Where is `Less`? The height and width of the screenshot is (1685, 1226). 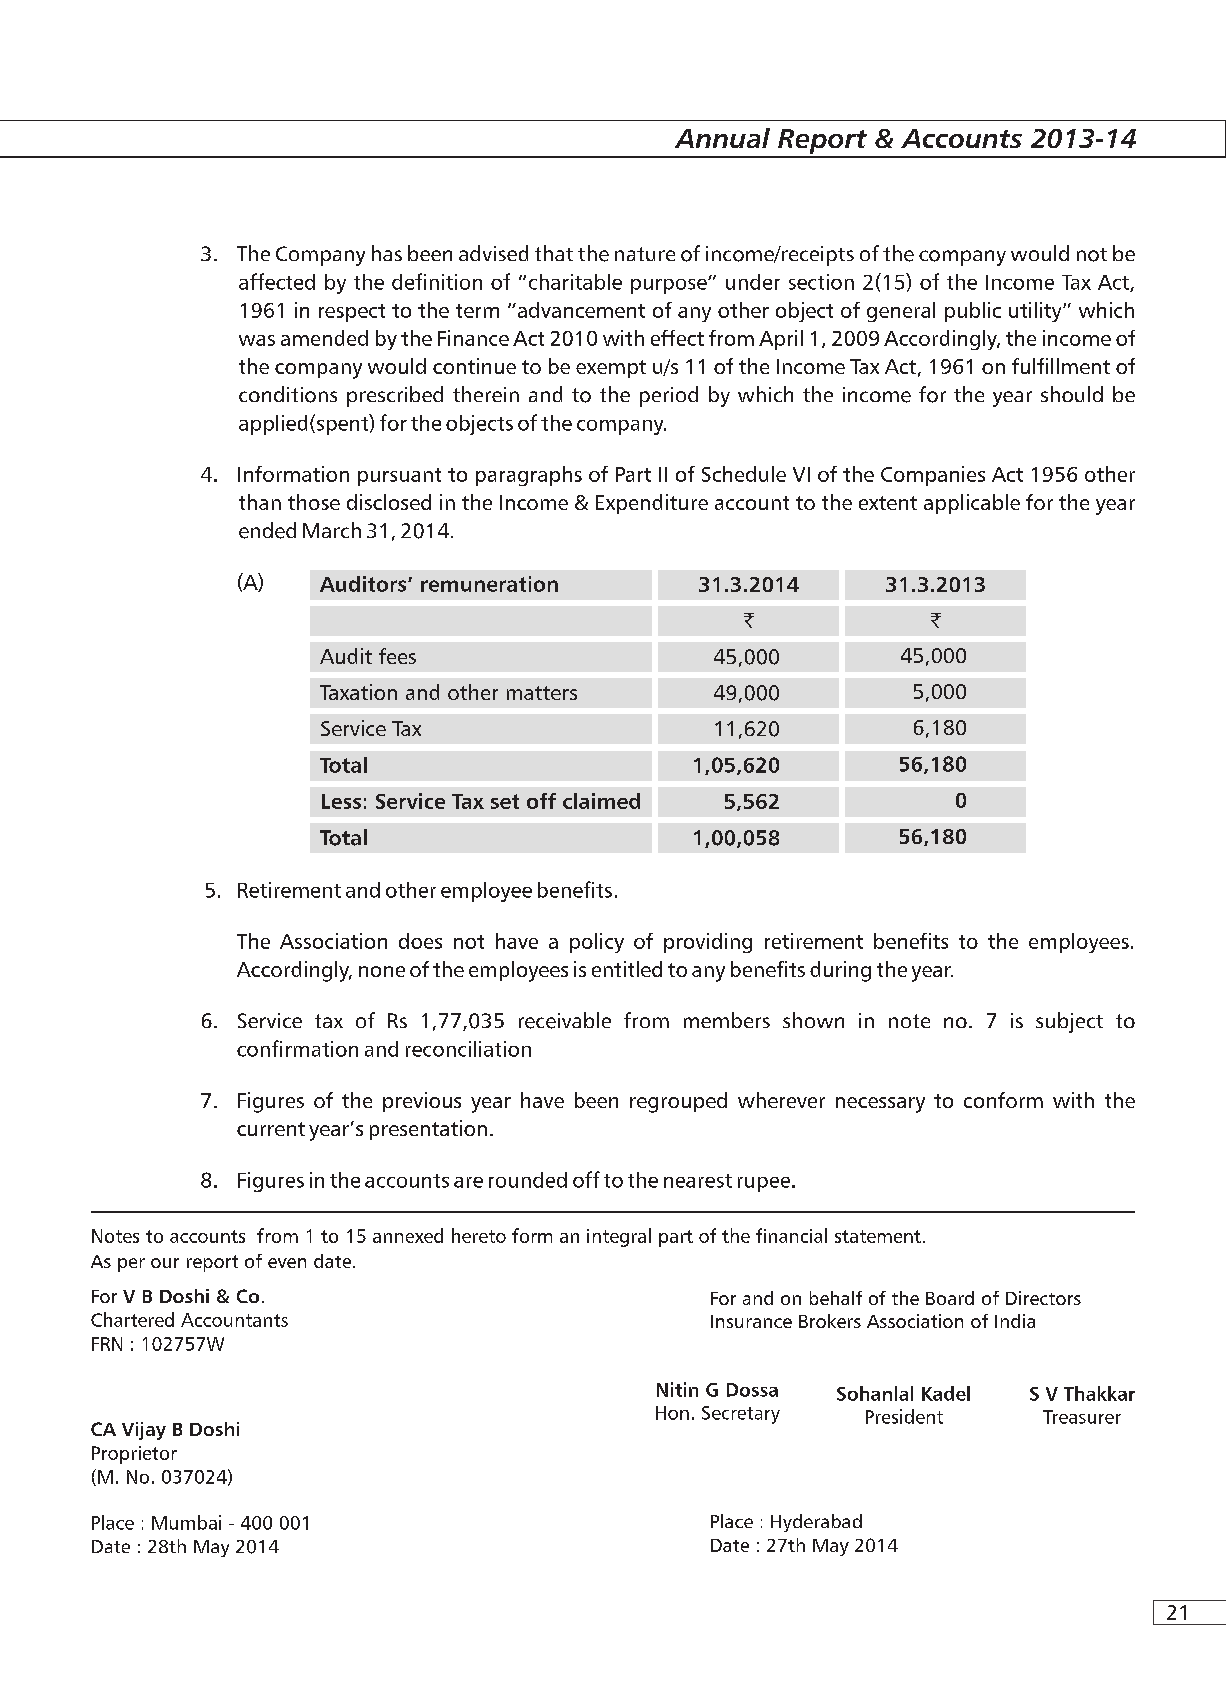
Less is located at coordinates (341, 801).
